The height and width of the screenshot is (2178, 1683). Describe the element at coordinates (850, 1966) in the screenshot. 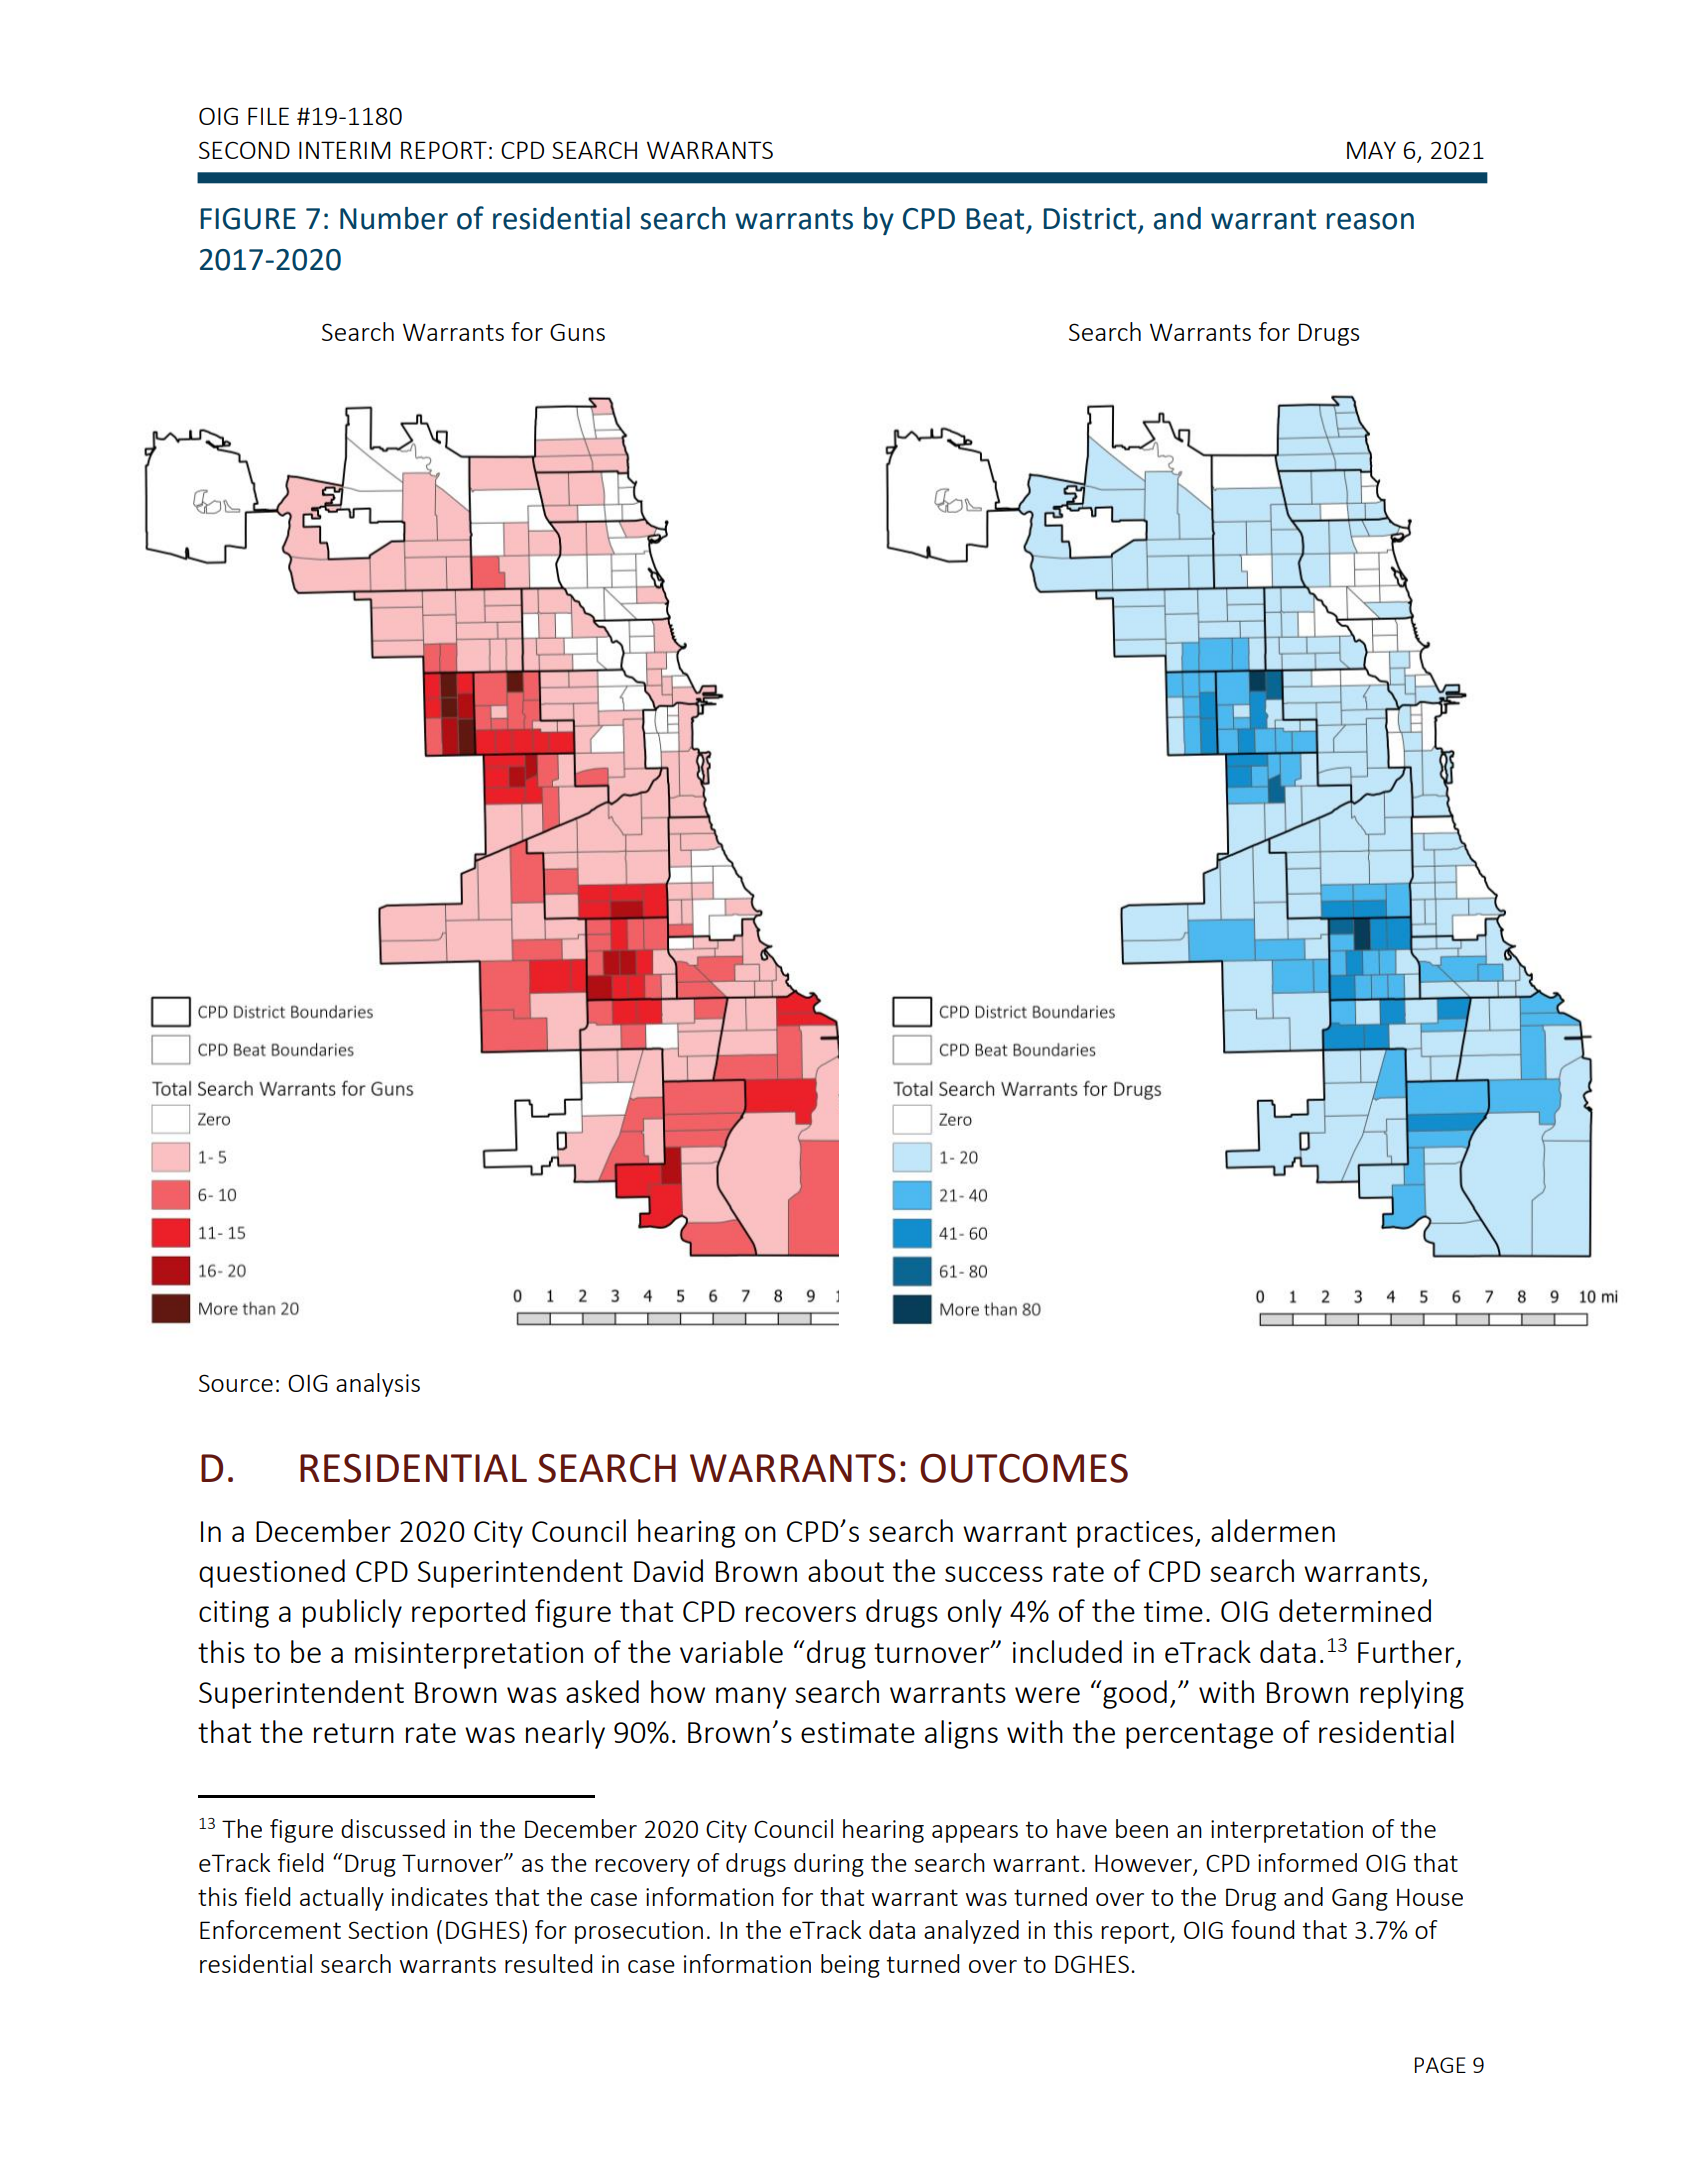

I see `being` at that location.
